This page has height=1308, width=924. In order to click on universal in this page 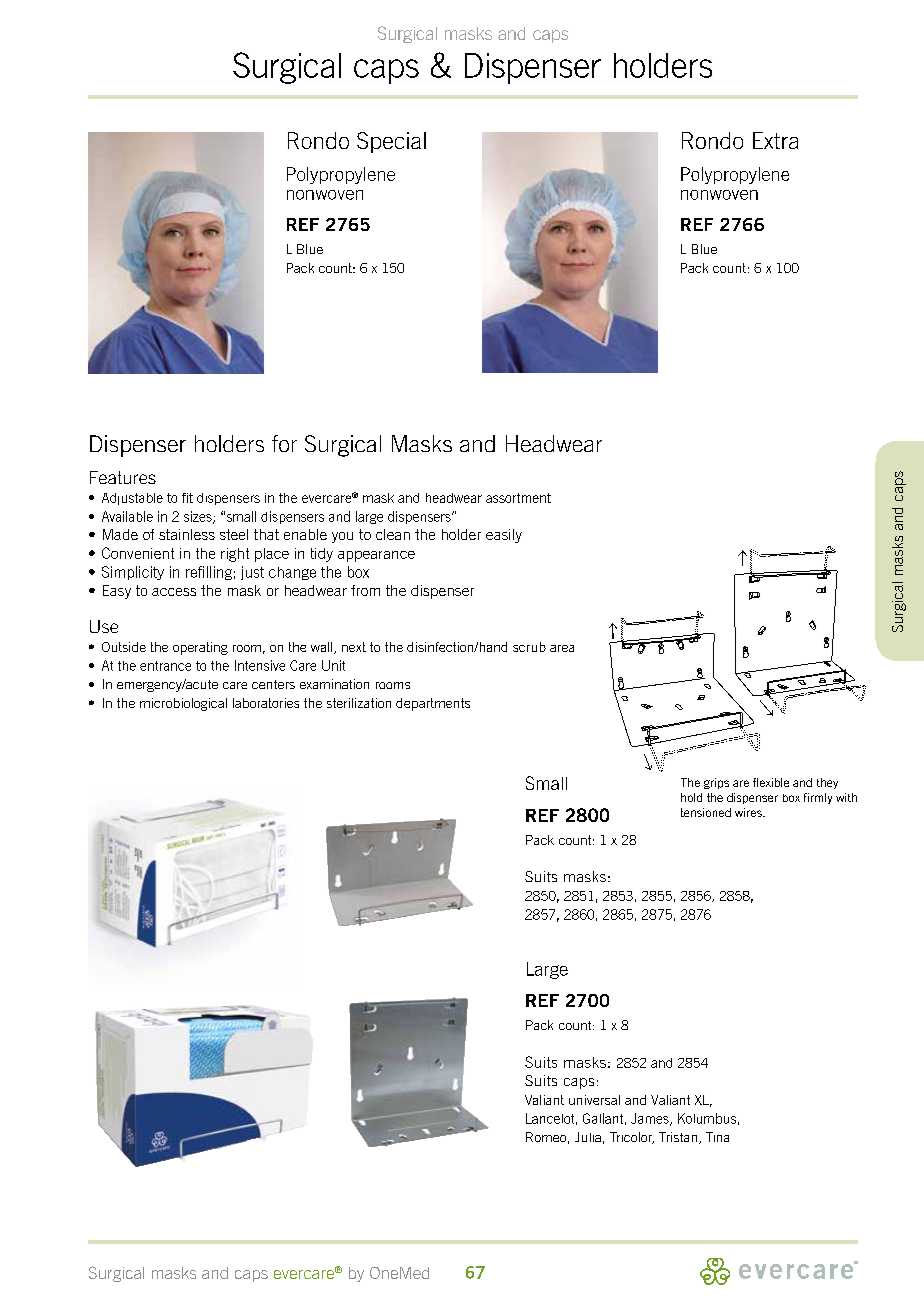, I will do `click(594, 1100)`.
